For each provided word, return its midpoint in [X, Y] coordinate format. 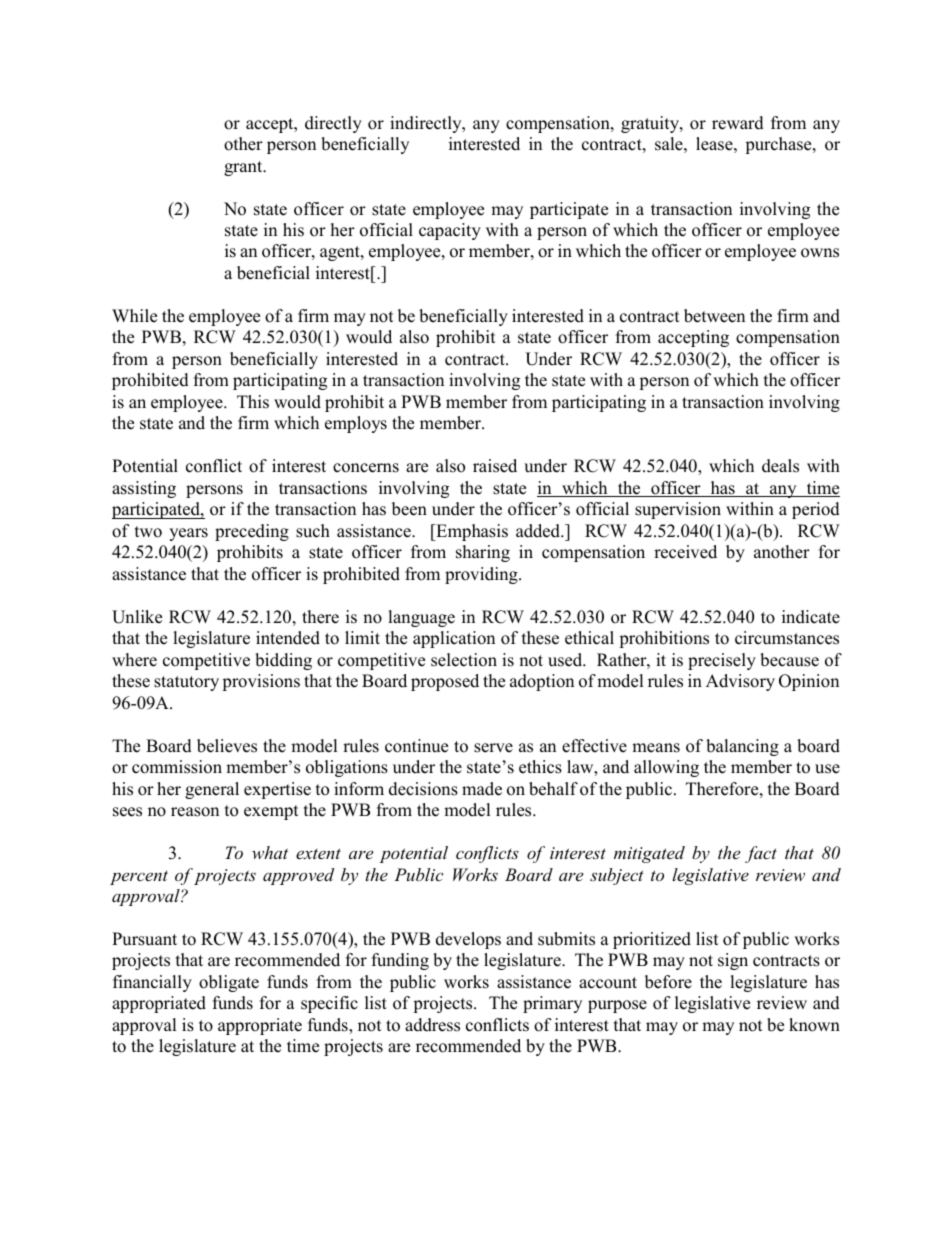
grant [244, 168]
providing [482, 575]
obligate [229, 983]
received [685, 552]
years [188, 534]
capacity [450, 231]
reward [738, 123]
